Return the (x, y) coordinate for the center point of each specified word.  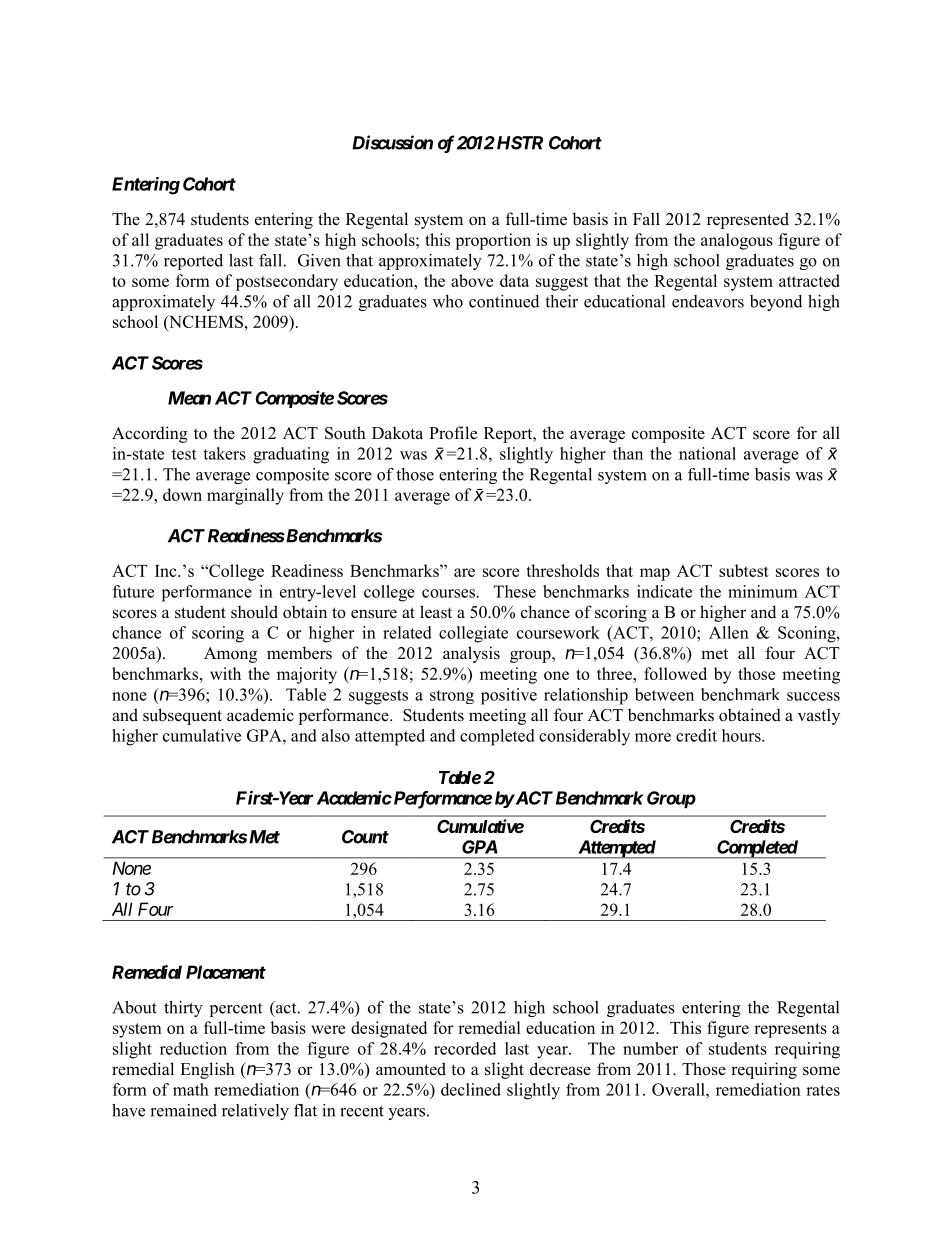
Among (230, 655)
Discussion (392, 142)
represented (748, 220)
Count (365, 837)
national (707, 453)
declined (471, 1089)
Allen (729, 632)
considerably (584, 737)
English (207, 1070)
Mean (189, 398)
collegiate (473, 634)
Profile (453, 433)
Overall (679, 1089)
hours (742, 735)
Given (319, 260)
